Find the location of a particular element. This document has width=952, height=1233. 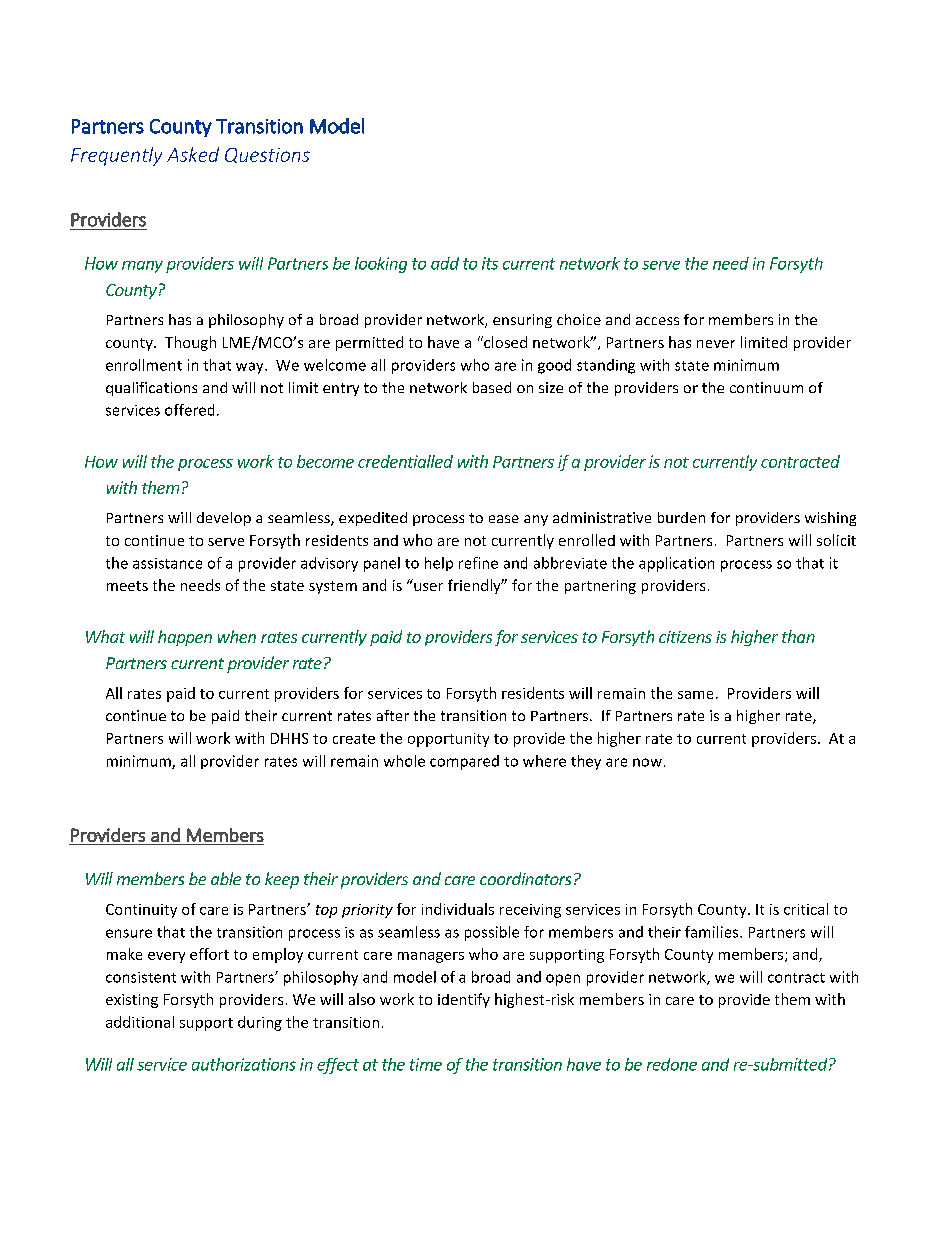

compared is located at coordinates (464, 762).
